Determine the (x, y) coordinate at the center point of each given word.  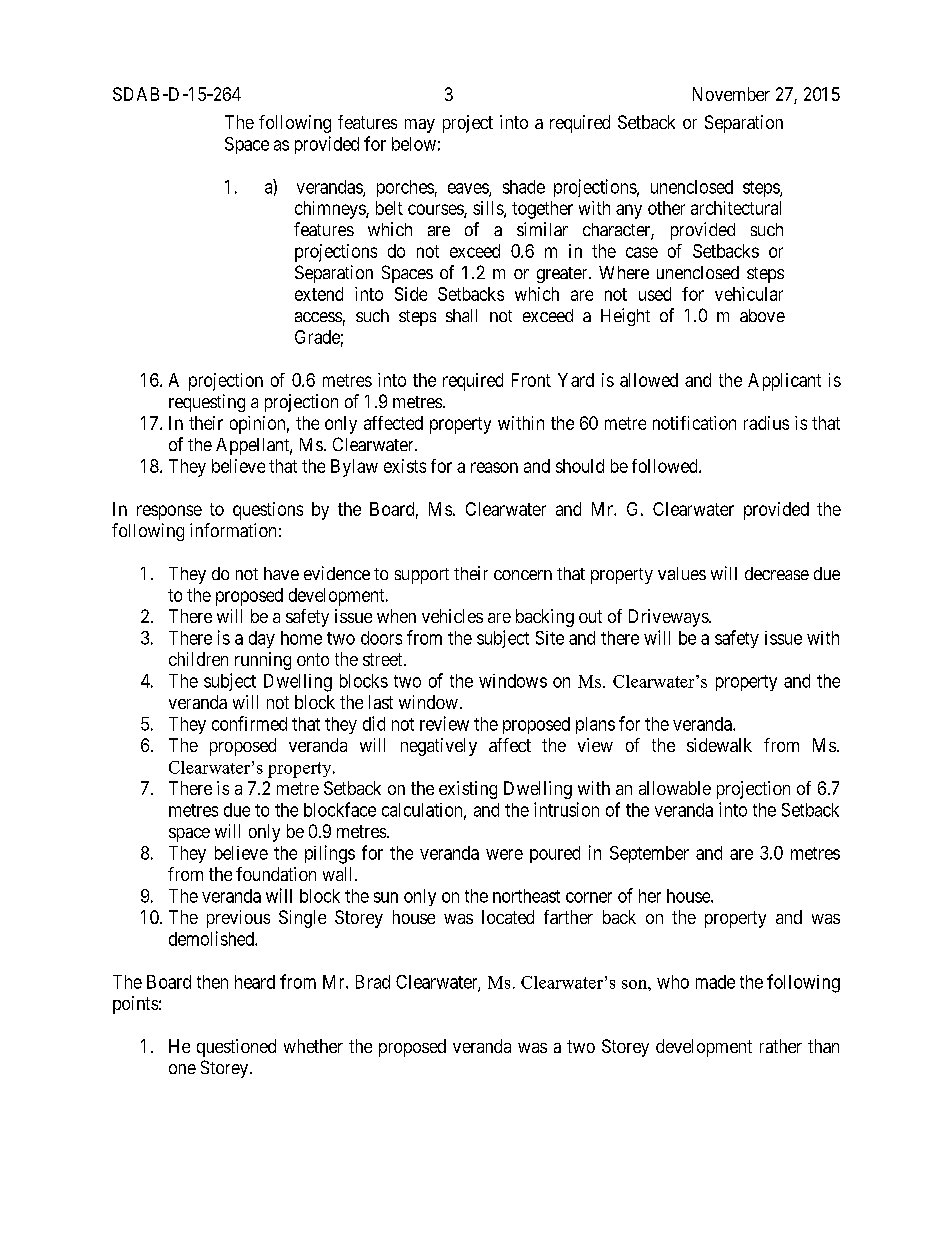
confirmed (249, 723)
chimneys (331, 210)
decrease (777, 573)
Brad (373, 982)
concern (523, 575)
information (233, 530)
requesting (207, 403)
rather (781, 1046)
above (762, 315)
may (420, 126)
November (731, 94)
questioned (236, 1048)
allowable (675, 788)
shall (461, 315)
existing (468, 790)
